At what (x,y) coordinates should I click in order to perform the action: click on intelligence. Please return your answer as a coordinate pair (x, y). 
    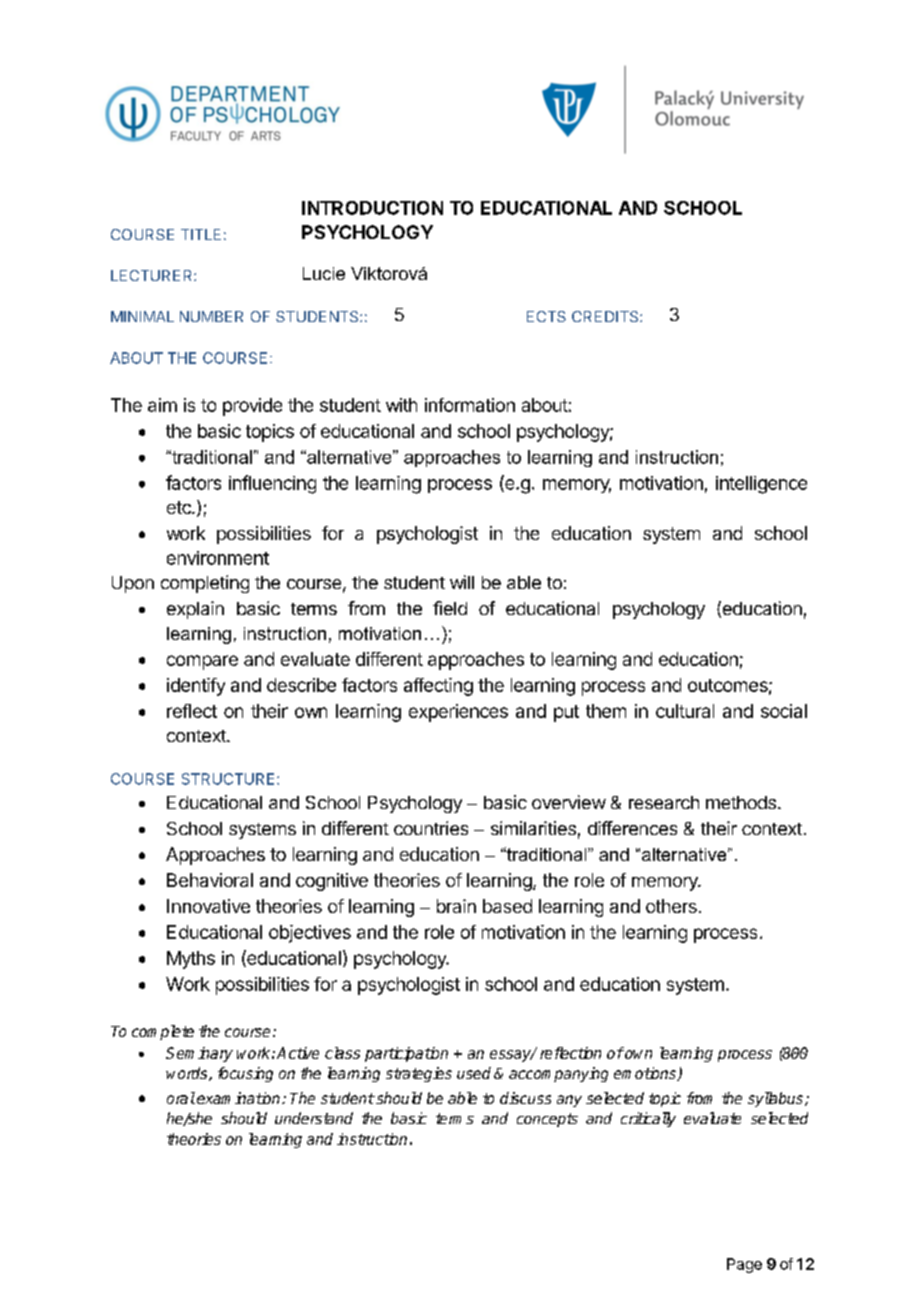
    Looking at the image, I should click on (761, 485).
